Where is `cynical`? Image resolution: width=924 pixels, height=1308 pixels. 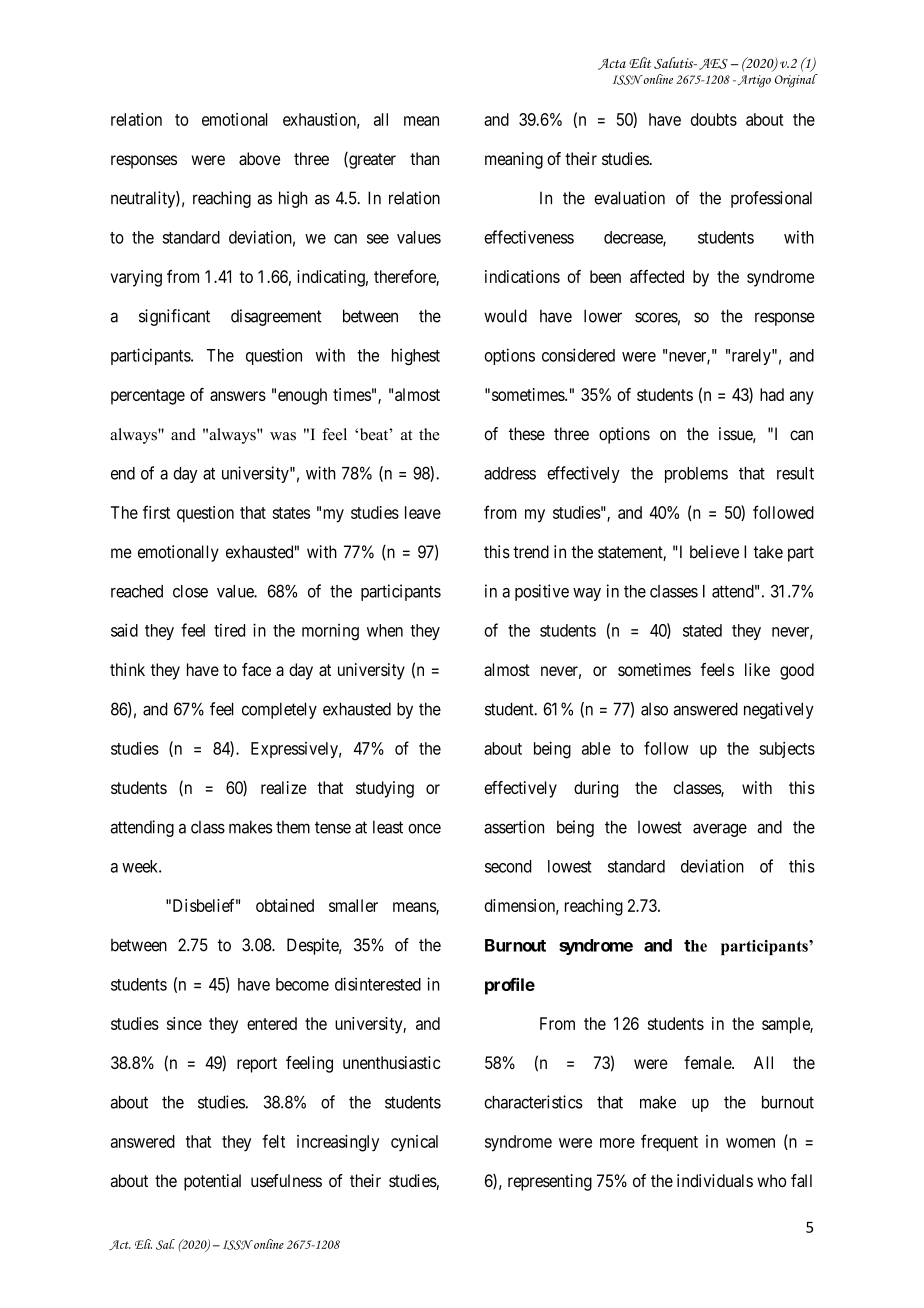
cynical is located at coordinates (414, 1143).
